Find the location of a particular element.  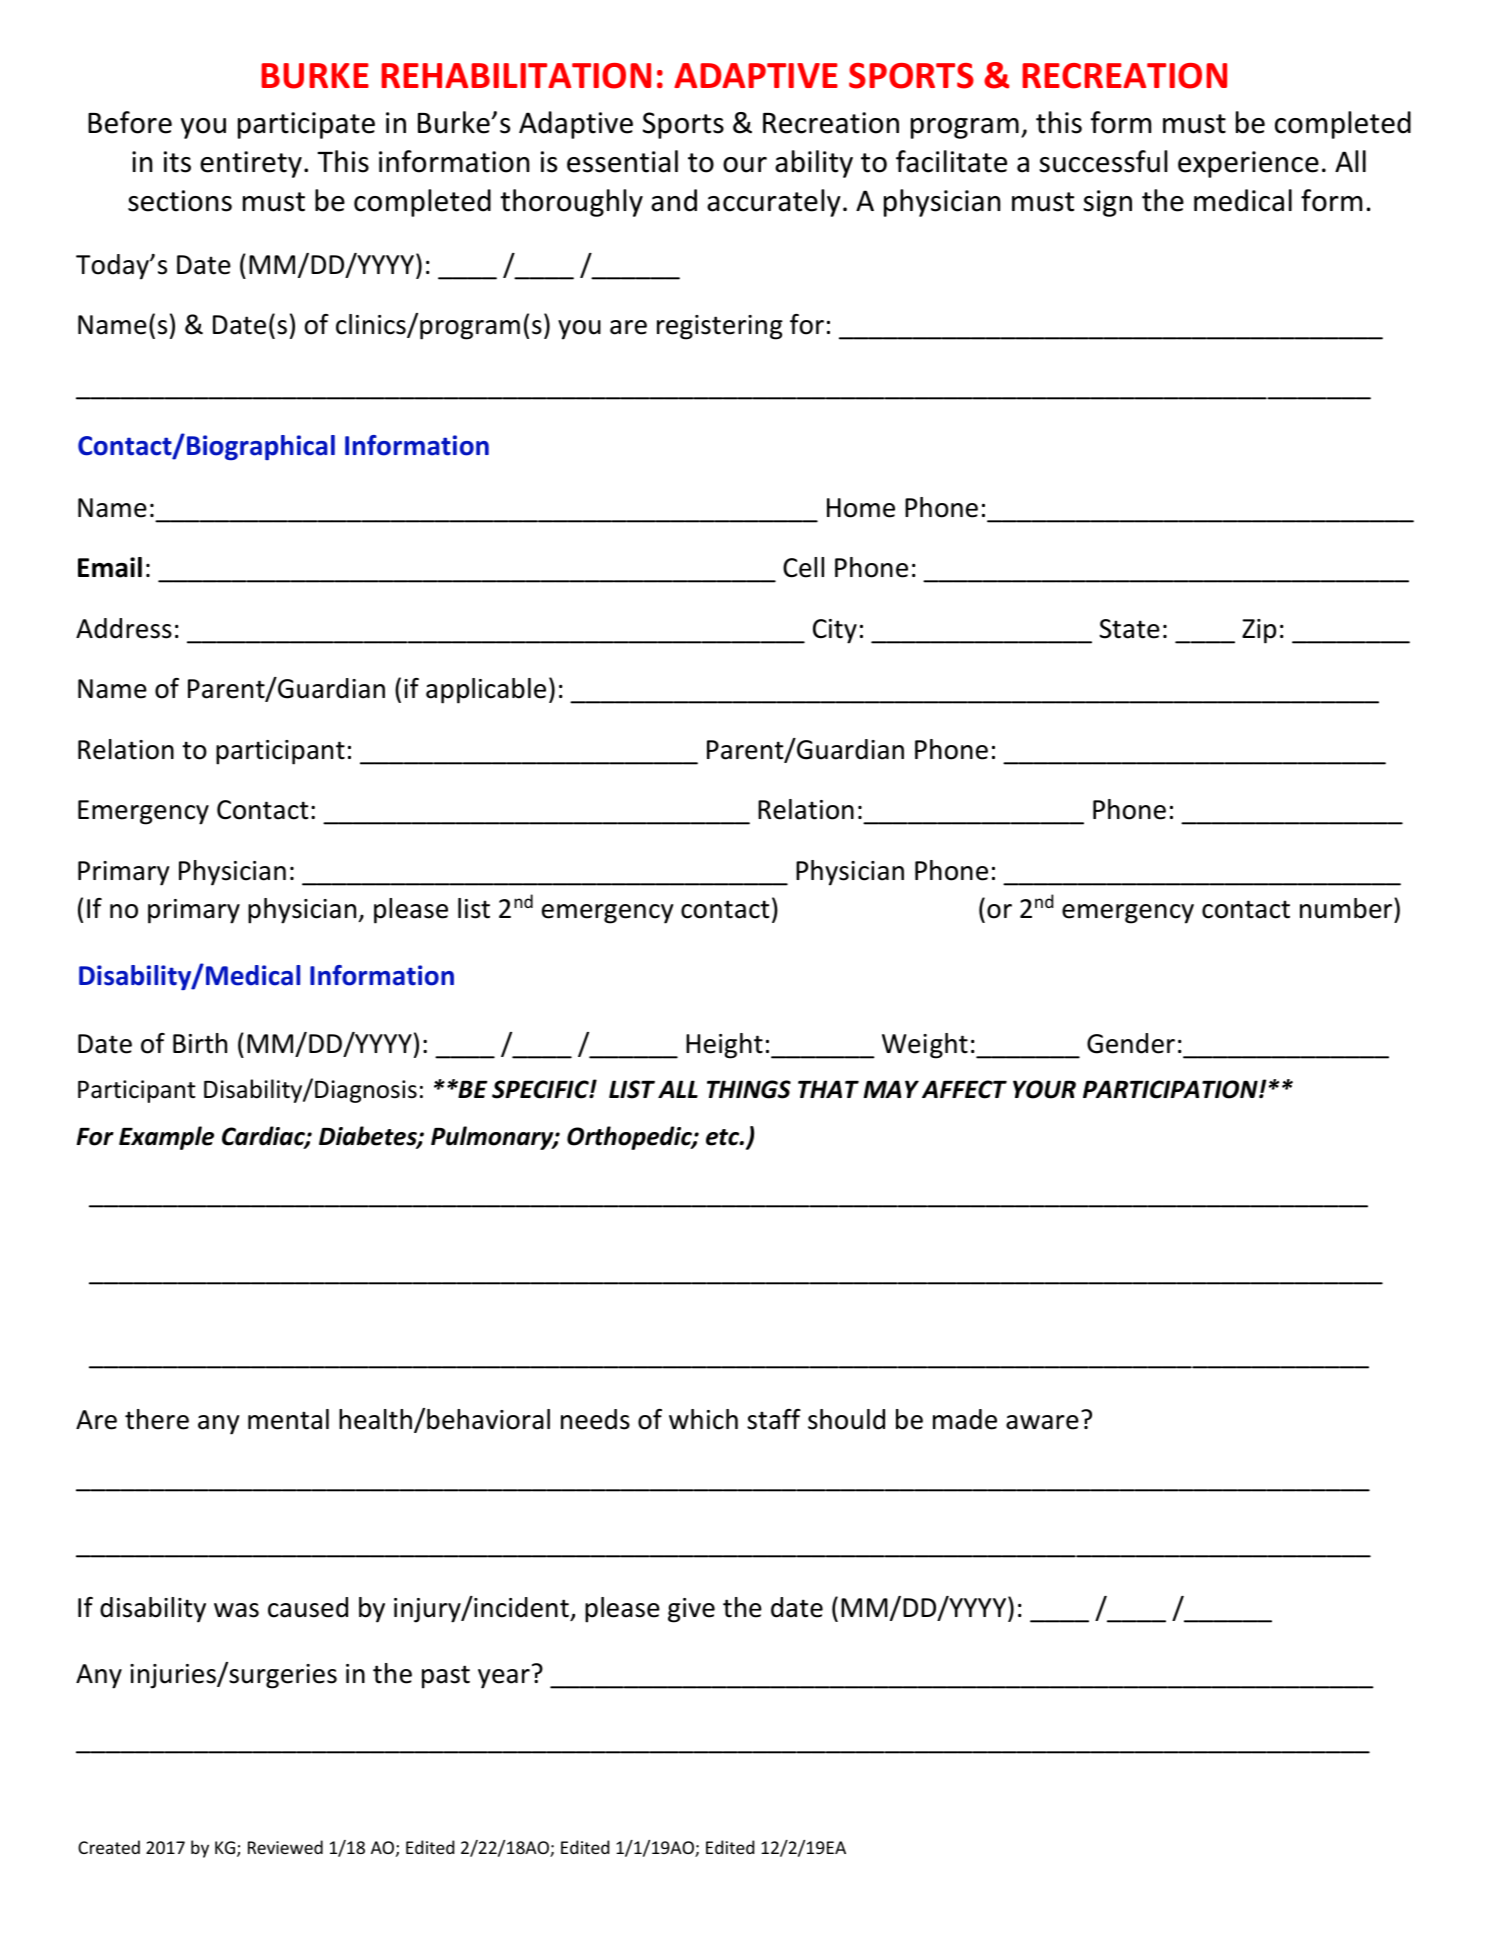

participate is located at coordinates (306, 125).
